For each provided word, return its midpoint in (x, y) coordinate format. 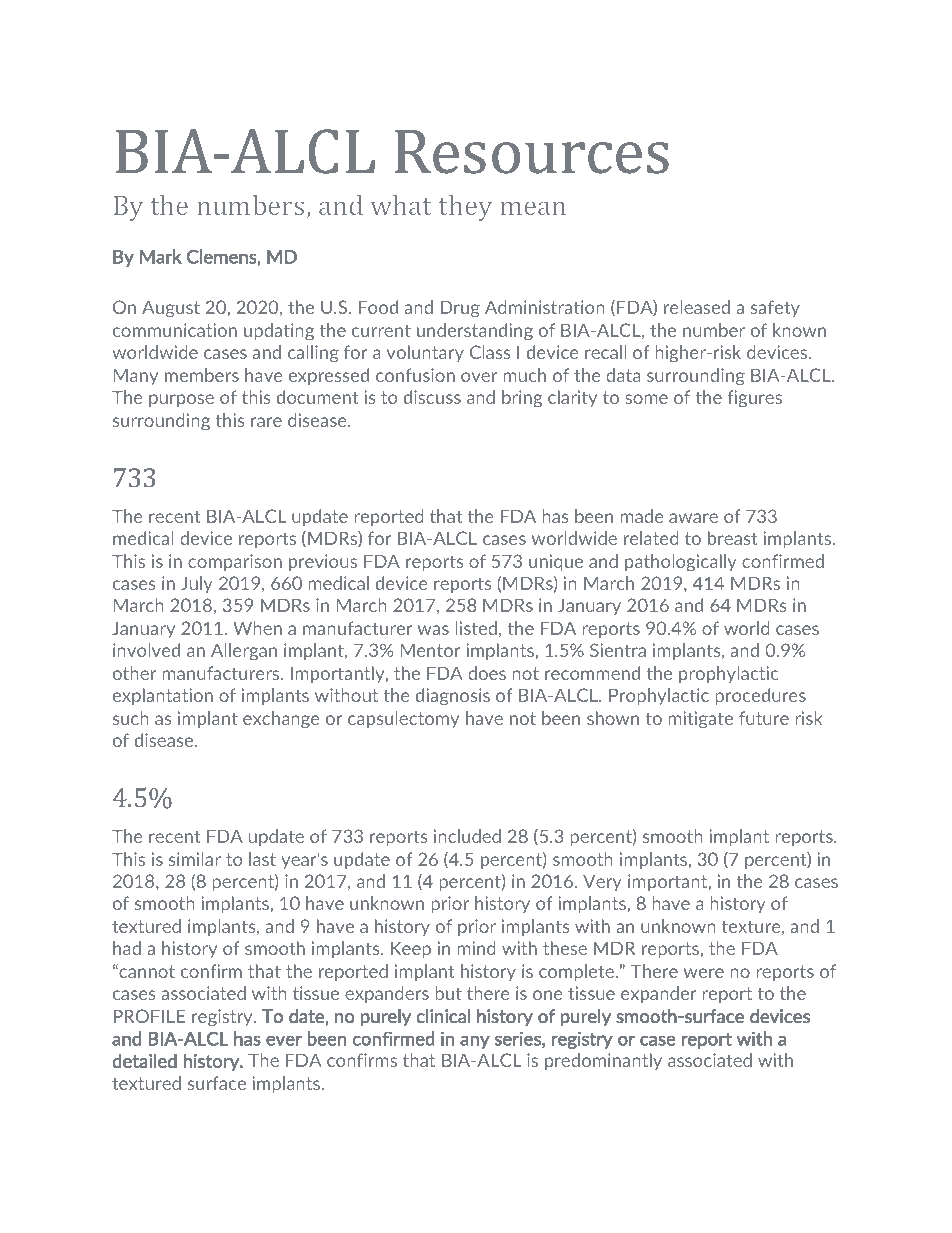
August (171, 309)
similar (195, 859)
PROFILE (149, 1016)
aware (693, 518)
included (467, 836)
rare (266, 422)
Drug (460, 309)
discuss (432, 397)
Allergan (244, 652)
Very (602, 882)
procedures (760, 696)
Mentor (430, 650)
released (697, 307)
